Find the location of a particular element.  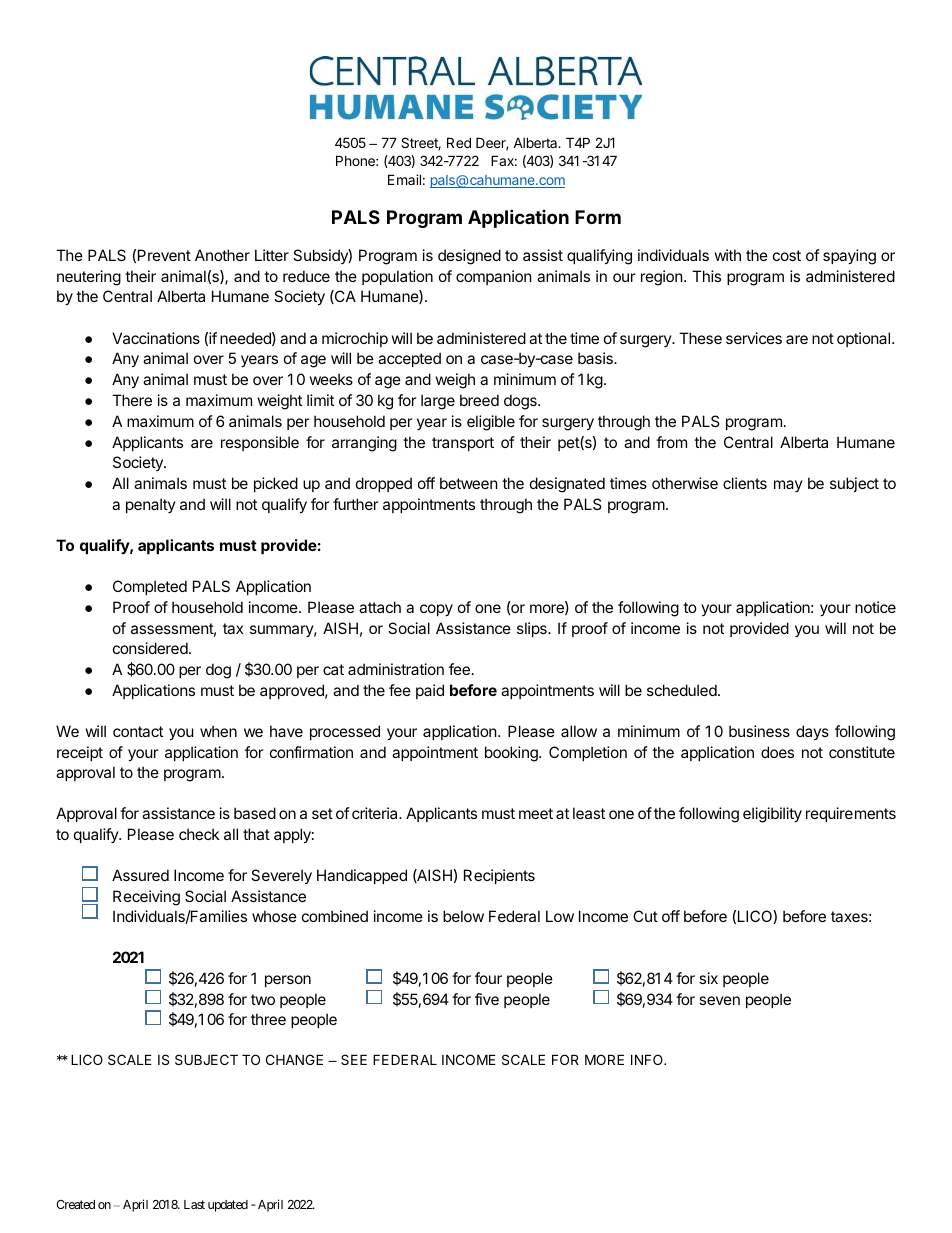

SEE is located at coordinates (354, 1059).
